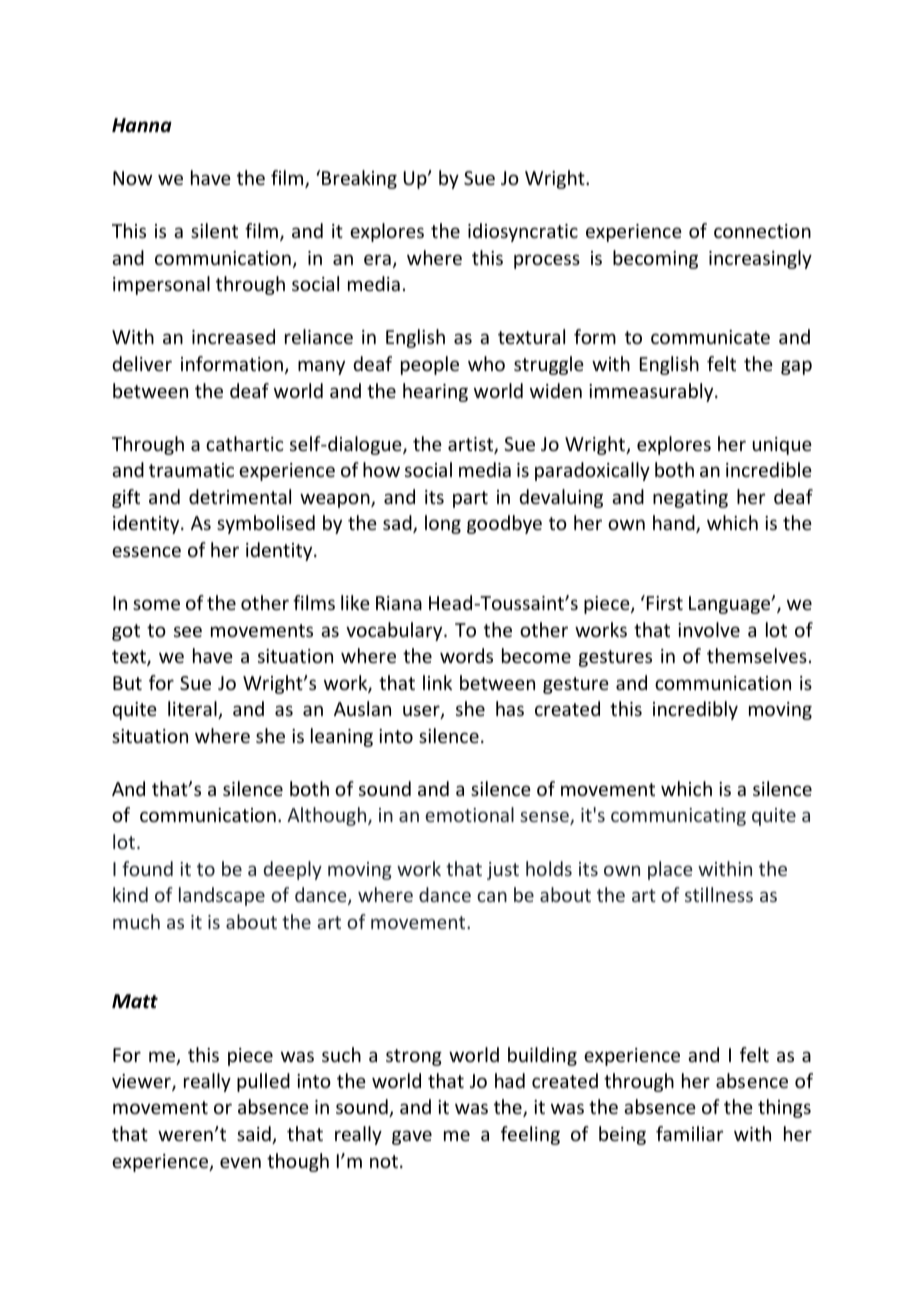 The image size is (924, 1308). I want to click on words, so click(466, 655).
